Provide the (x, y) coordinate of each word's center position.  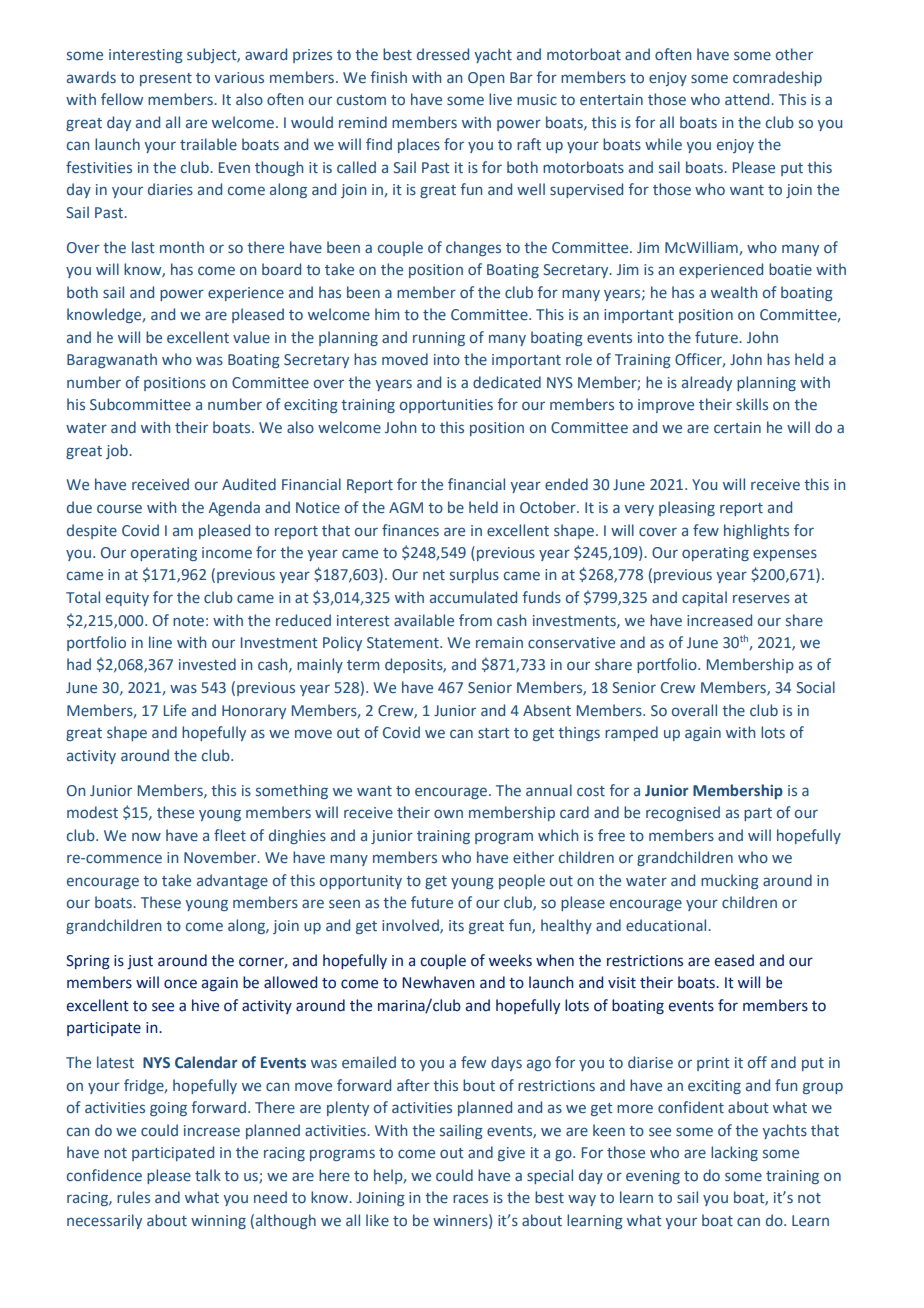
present (166, 79)
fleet (230, 835)
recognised (683, 813)
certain (737, 427)
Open (486, 79)
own (448, 813)
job (118, 451)
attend (748, 99)
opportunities (446, 406)
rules (133, 1197)
